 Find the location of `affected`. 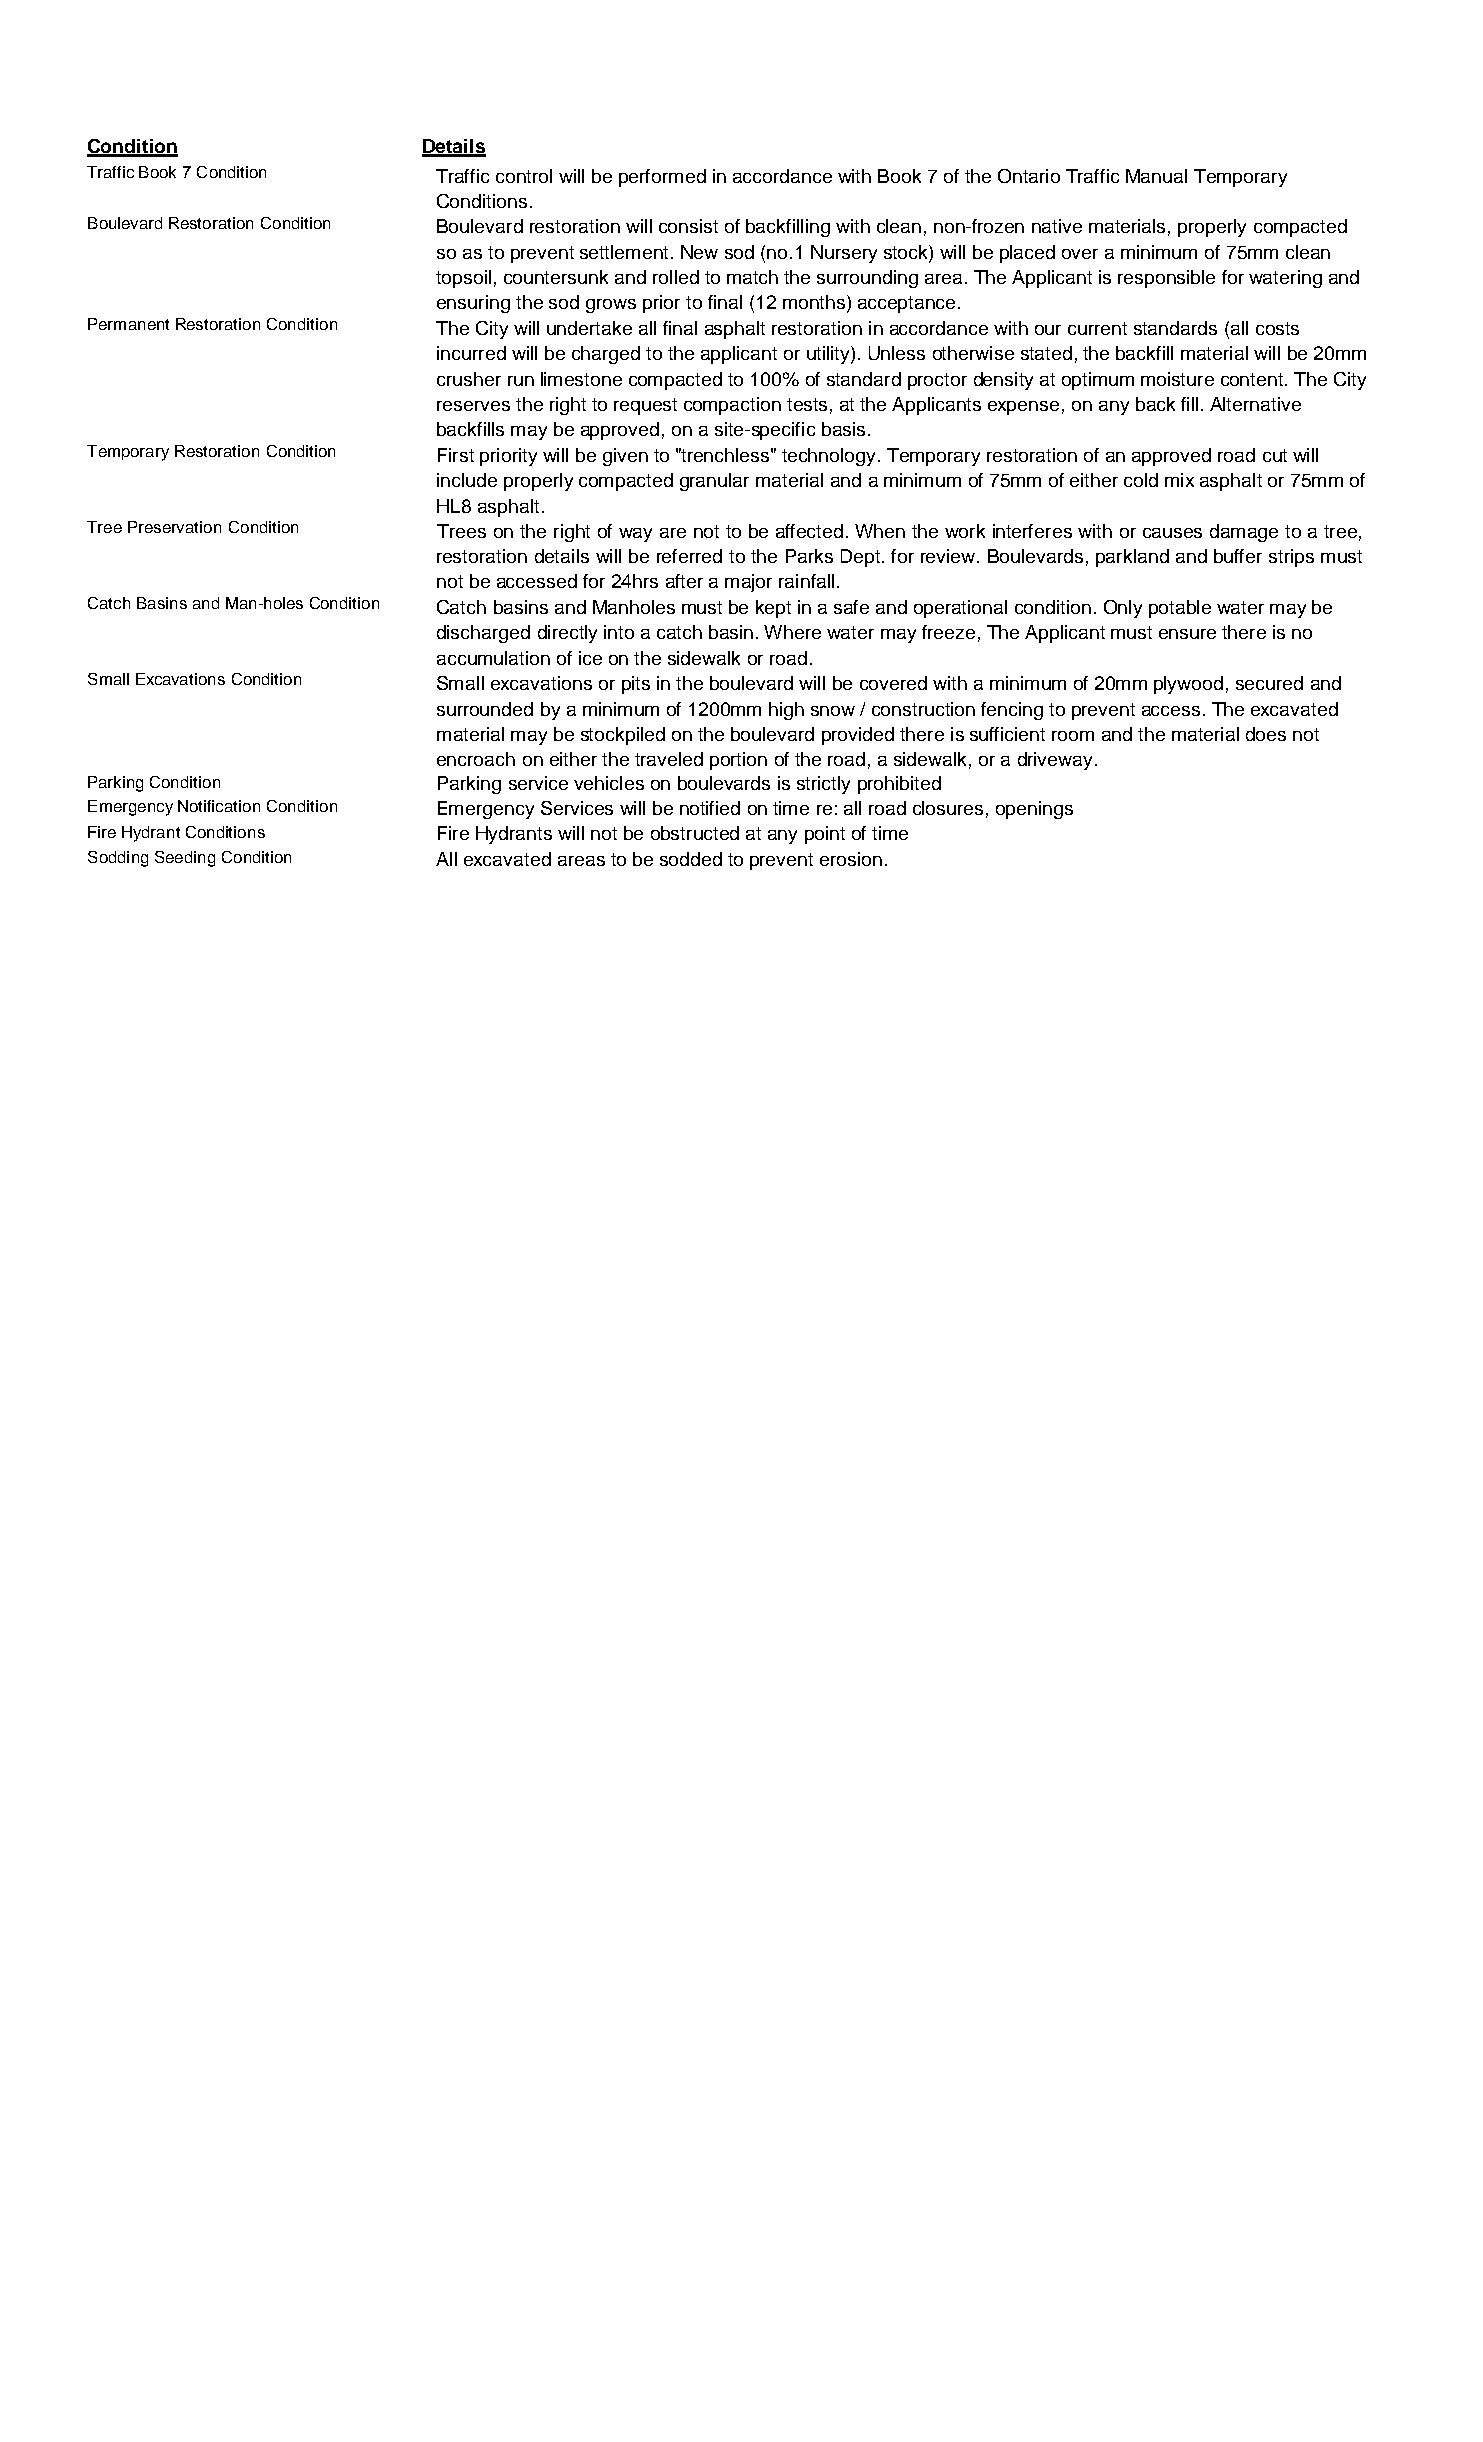

affected is located at coordinates (809, 531).
